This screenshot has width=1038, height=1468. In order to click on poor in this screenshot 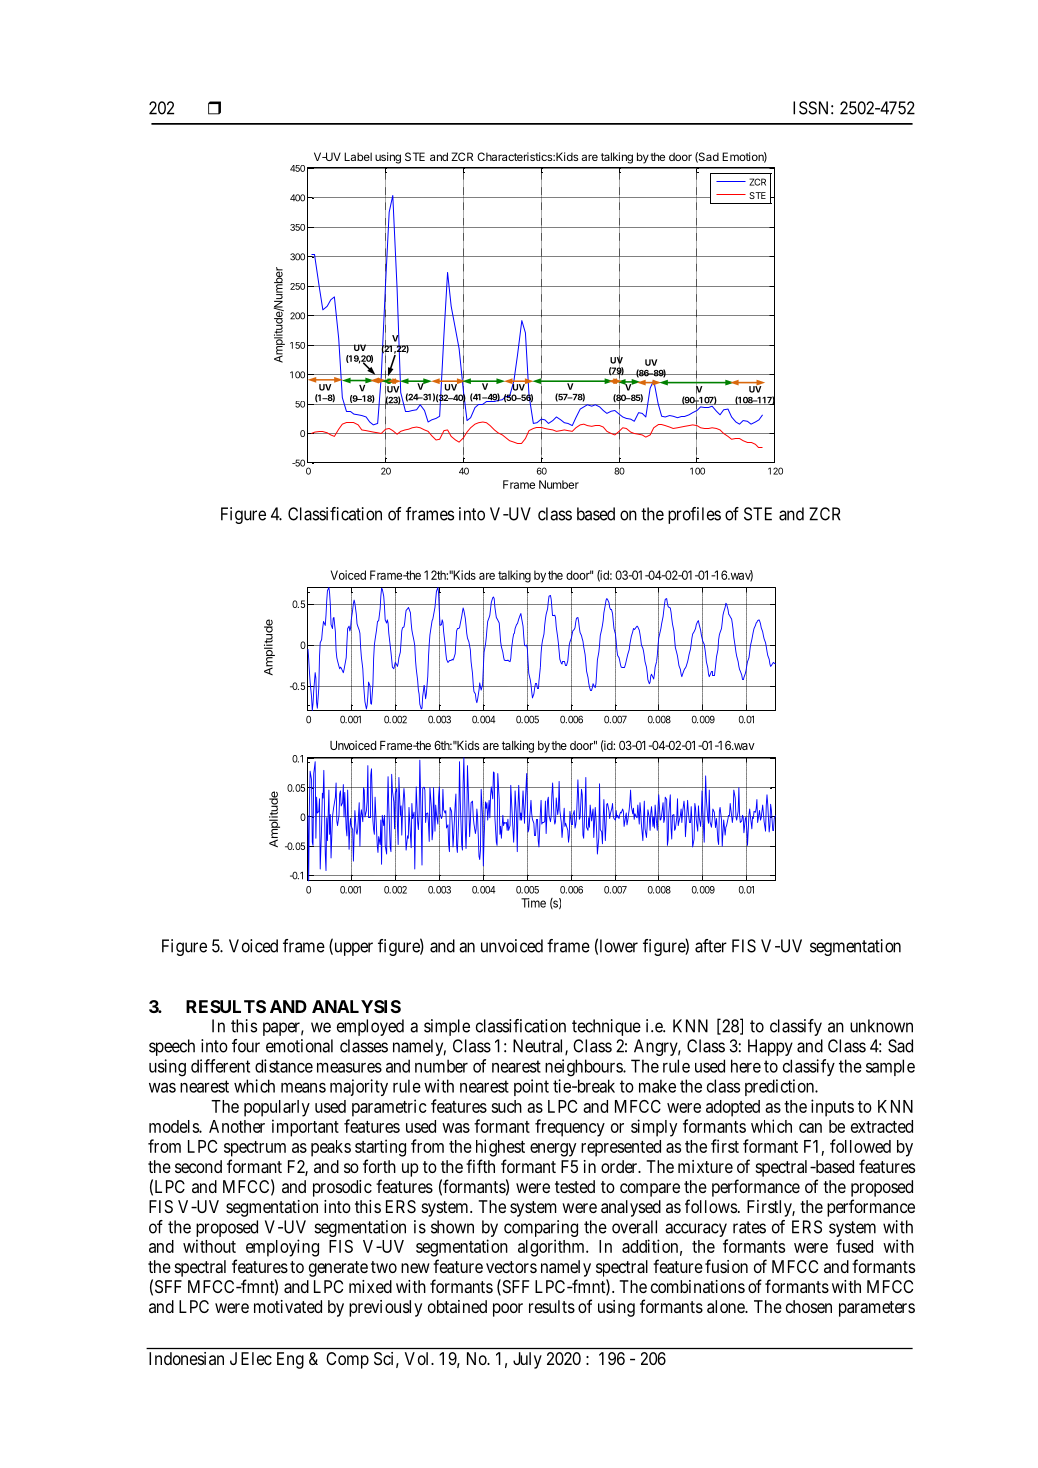, I will do `click(508, 1310)`.
